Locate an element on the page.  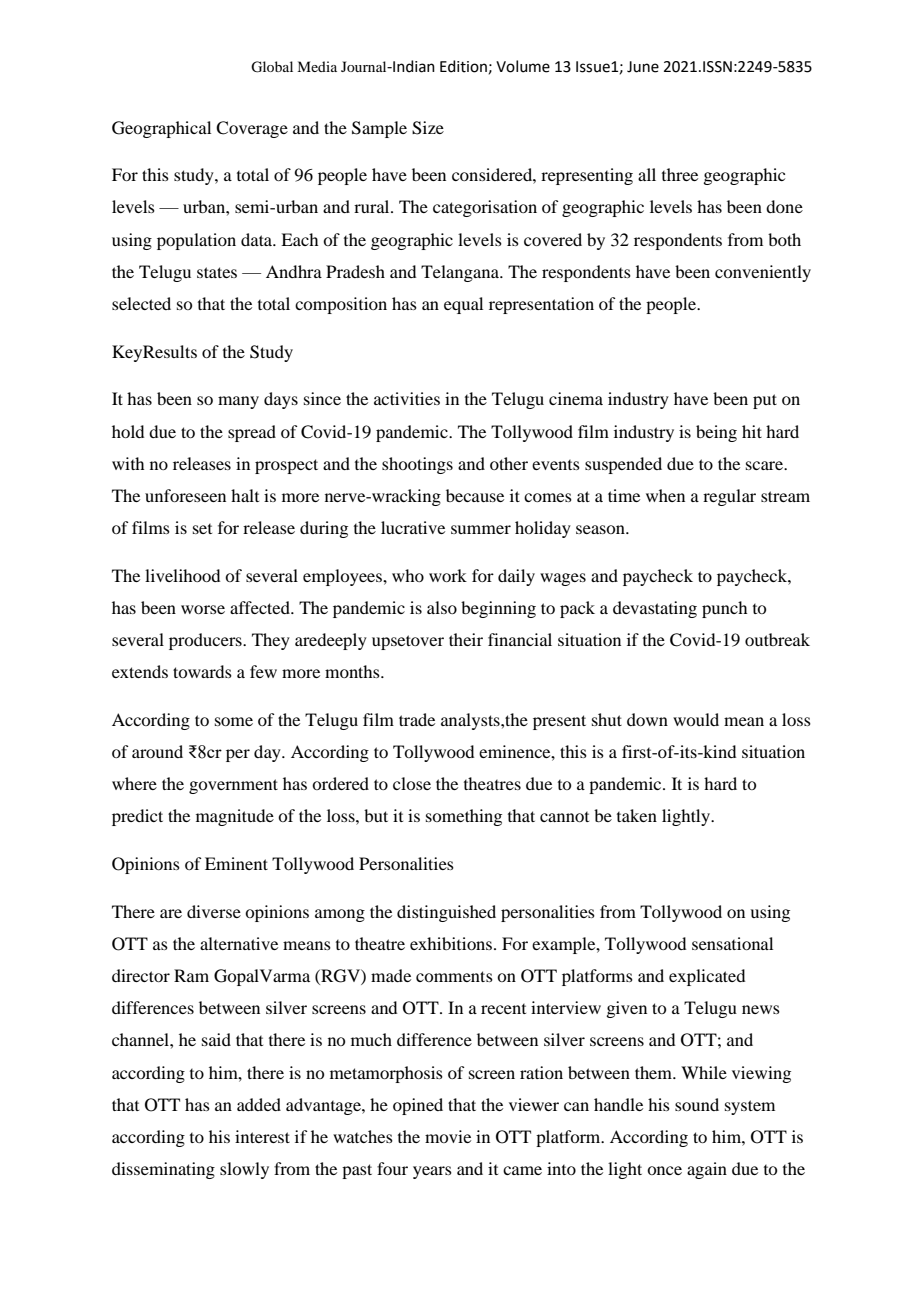
June is located at coordinates (643, 67).
